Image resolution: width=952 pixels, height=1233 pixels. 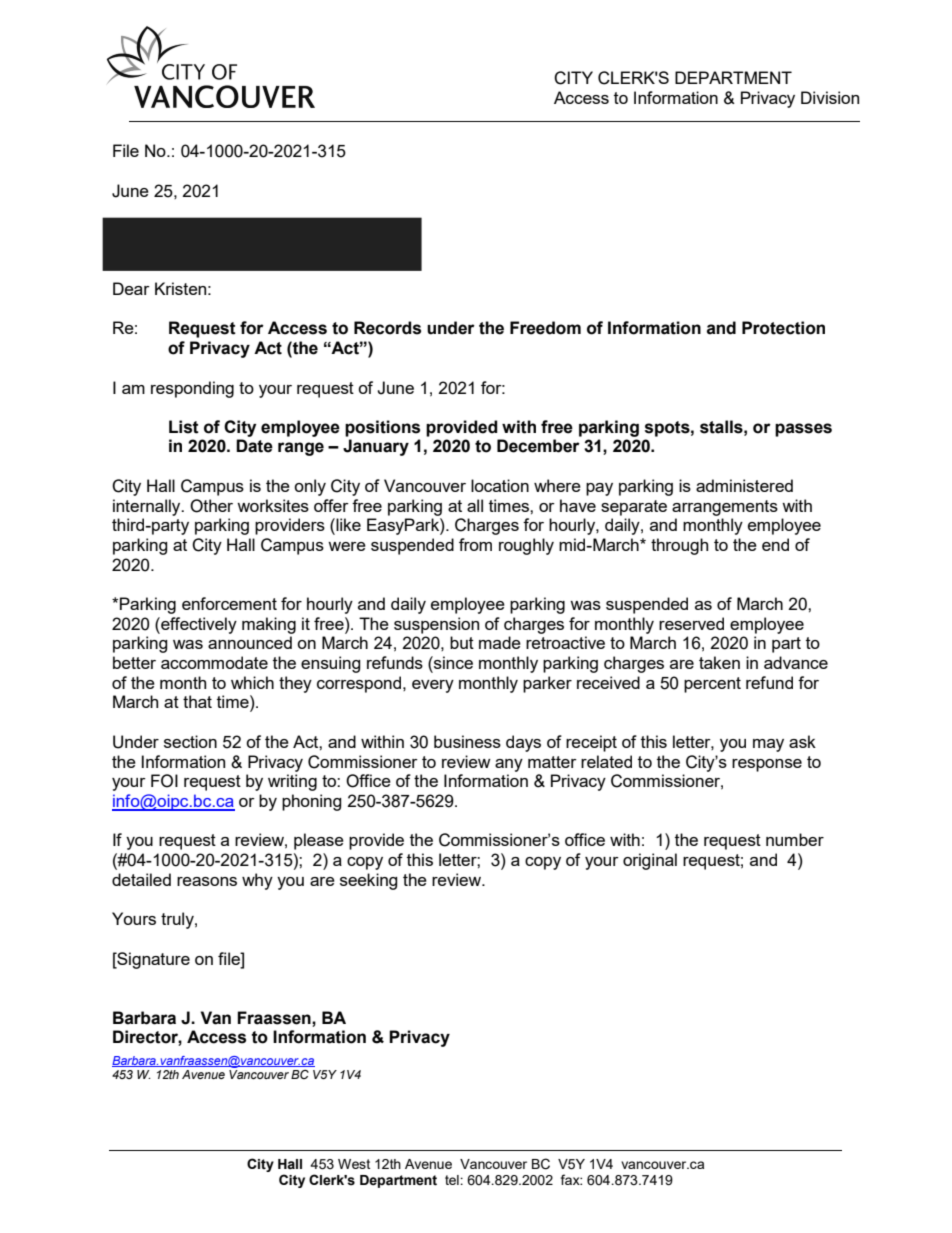 What do you see at coordinates (387, 328) in the page?
I see `Records` at bounding box center [387, 328].
